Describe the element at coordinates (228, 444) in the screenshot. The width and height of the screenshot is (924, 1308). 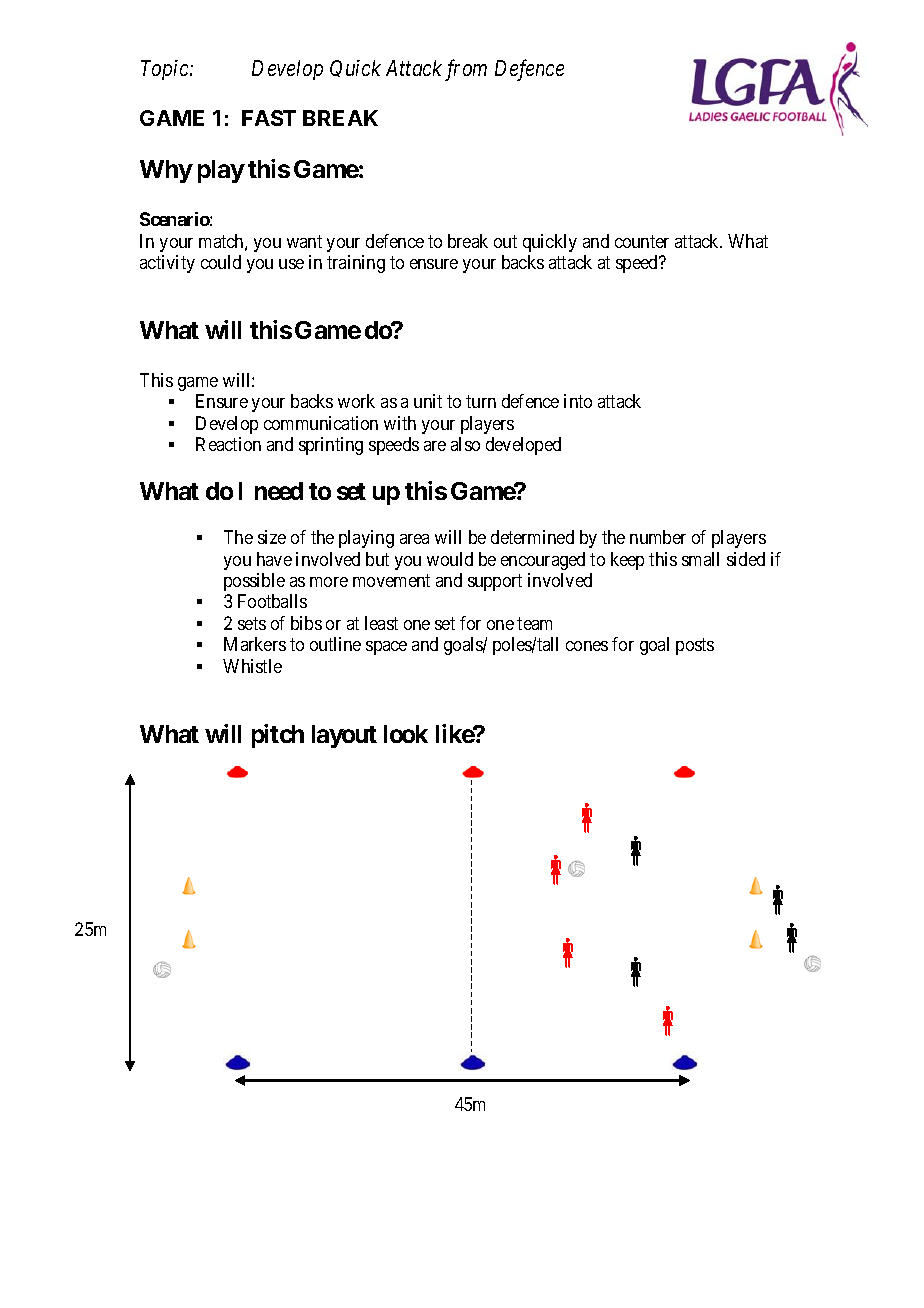
I see `Reaction` at that location.
